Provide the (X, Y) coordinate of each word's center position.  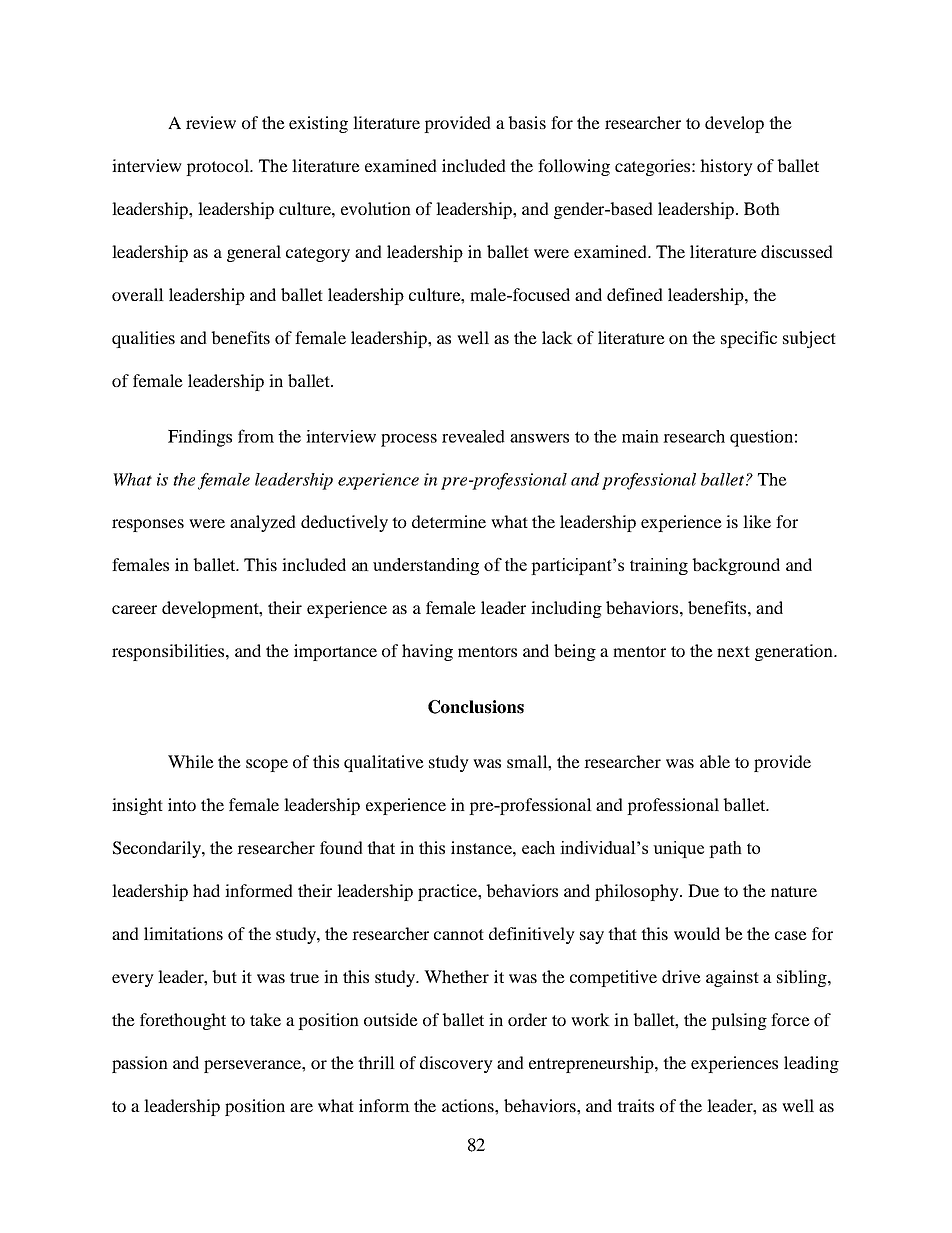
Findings (200, 438)
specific (749, 339)
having (427, 652)
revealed (473, 436)
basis (527, 122)
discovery (456, 1064)
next (733, 651)
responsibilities (169, 652)
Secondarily (158, 849)
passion (140, 1064)
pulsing (739, 1021)
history (726, 167)
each (538, 847)
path (725, 849)
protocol (218, 167)
